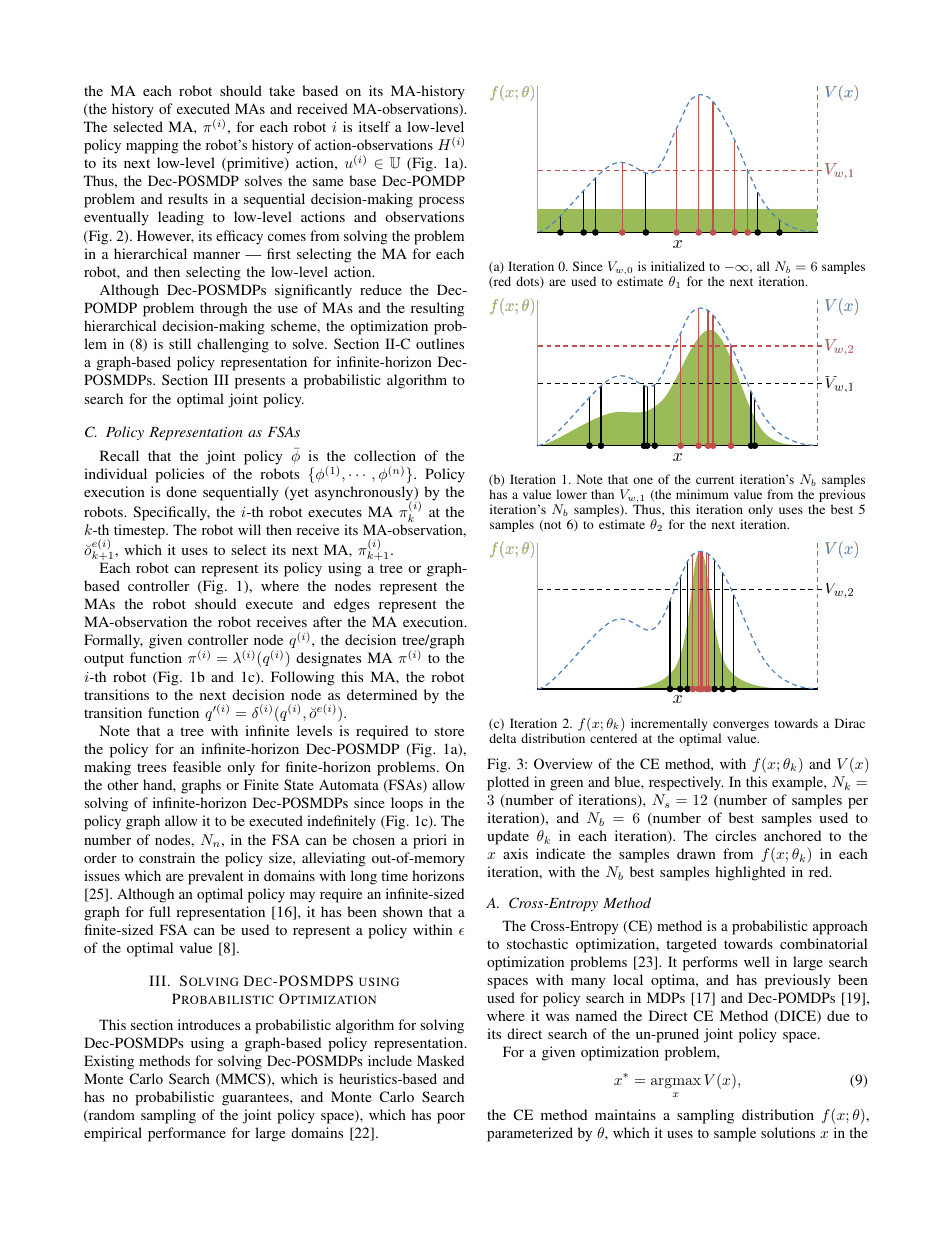 The height and width of the image is (1233, 952). Describe the element at coordinates (187, 1134) in the image. I see `performance` at that location.
